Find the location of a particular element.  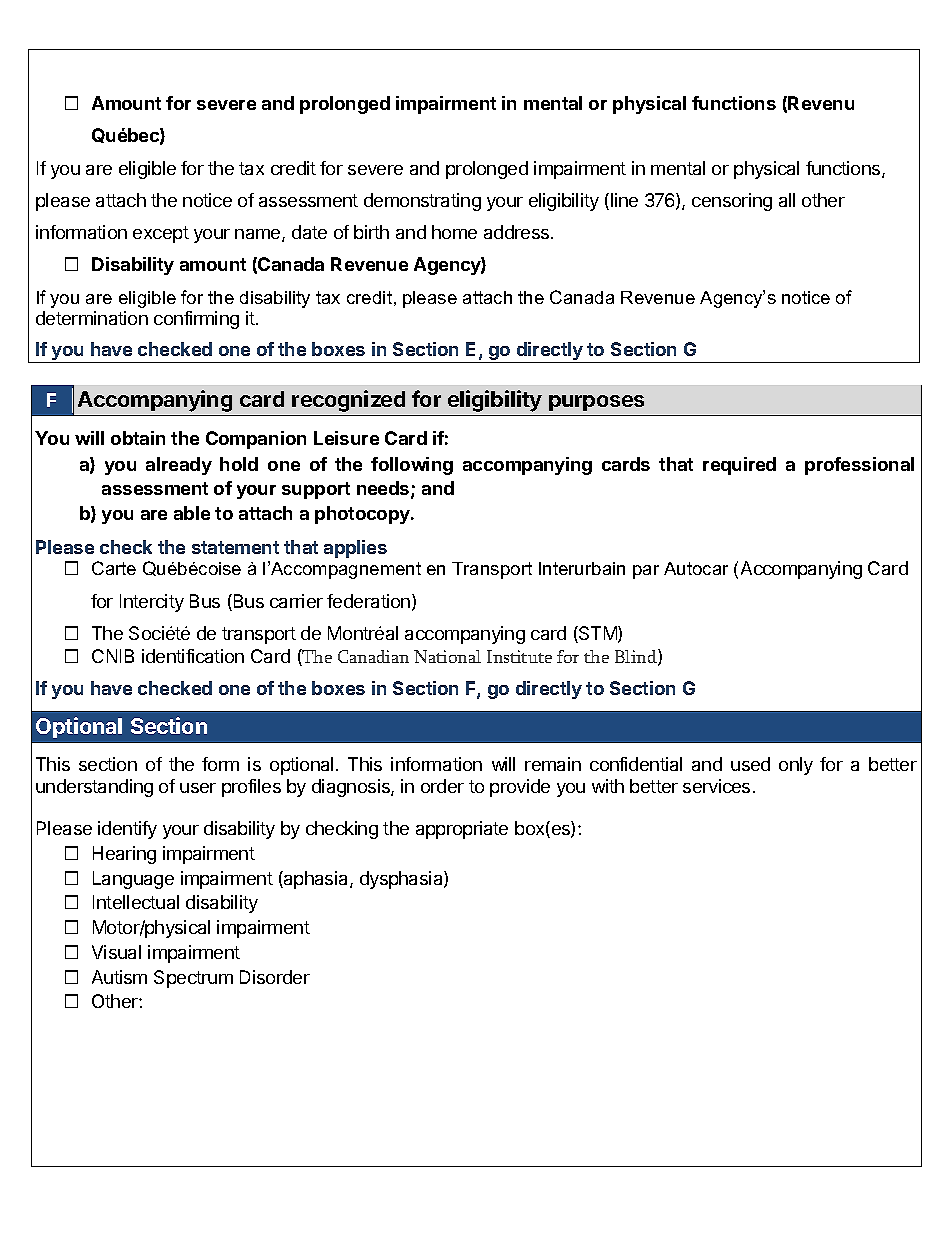

required is located at coordinates (739, 466).
